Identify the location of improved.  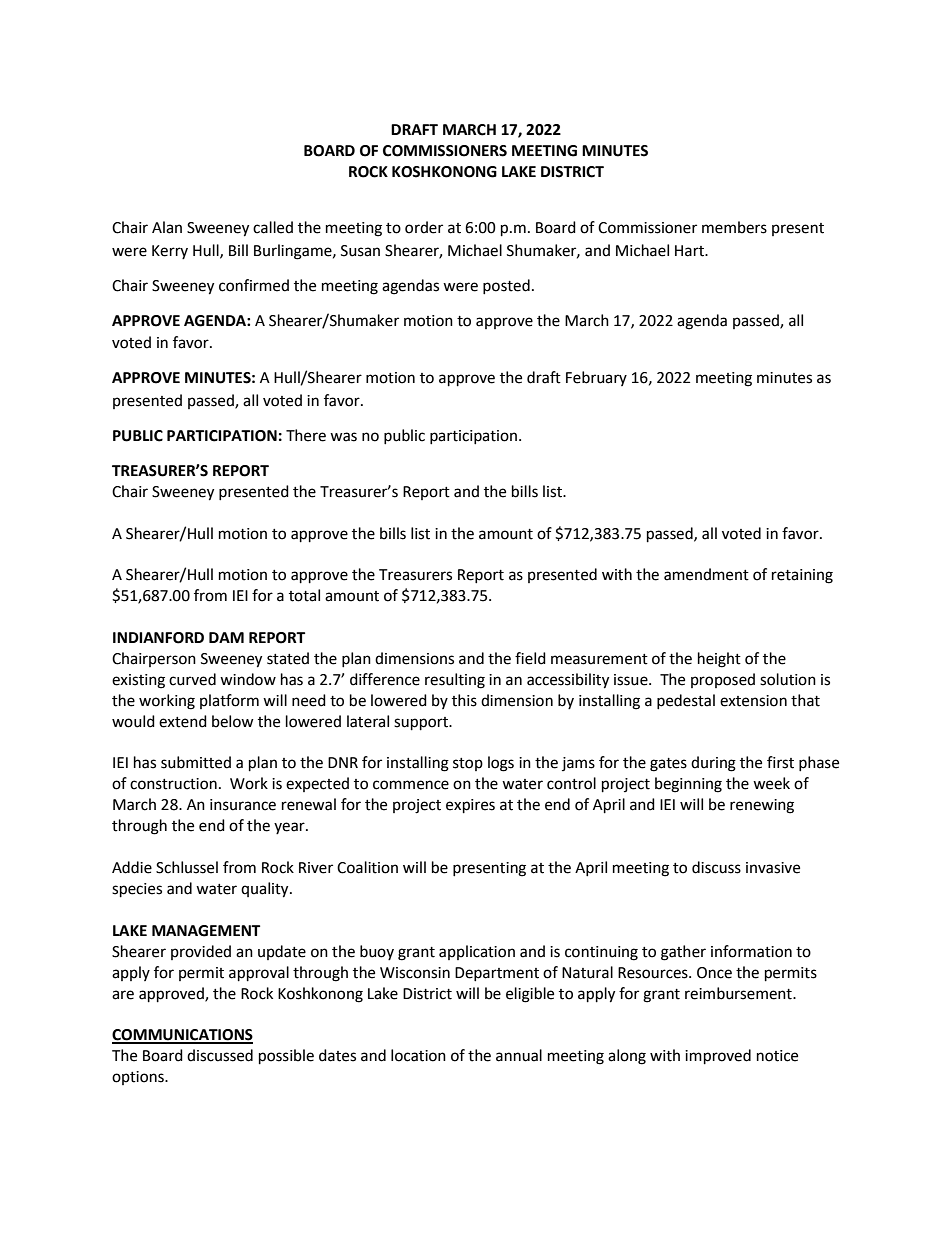
(718, 1057).
